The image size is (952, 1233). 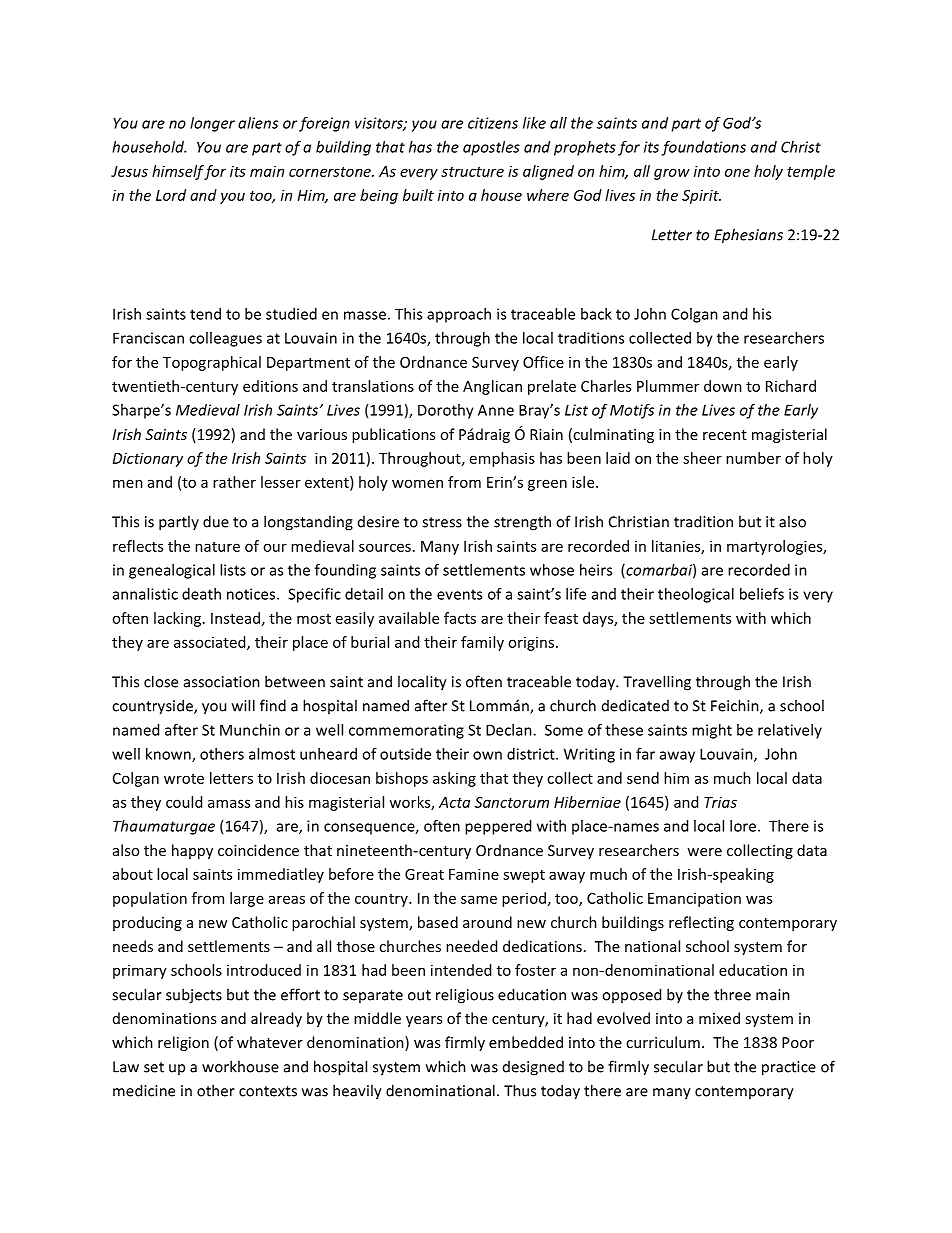 What do you see at coordinates (454, 779) in the screenshot?
I see `asking` at bounding box center [454, 779].
